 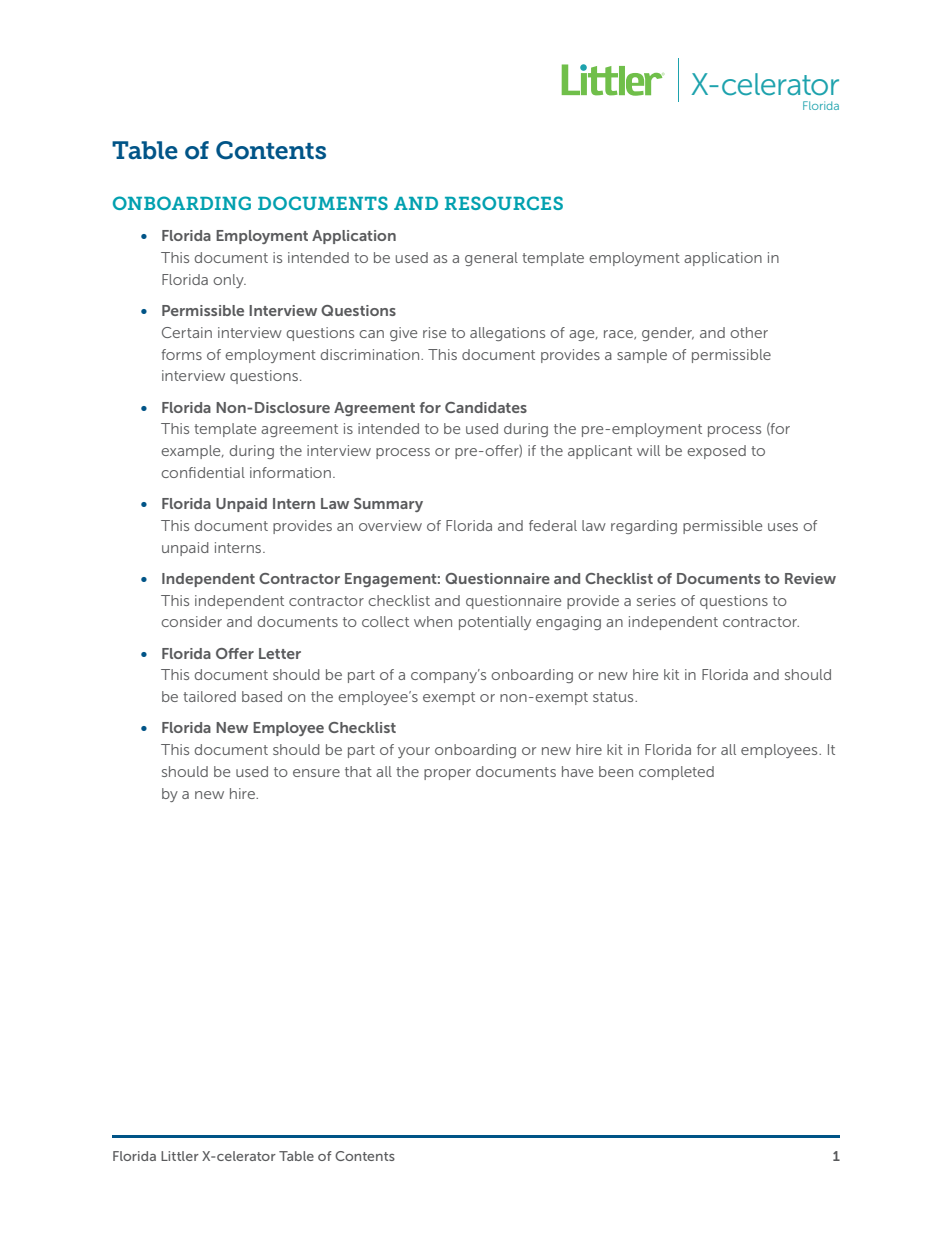 I want to click on information, so click(x=290, y=472).
